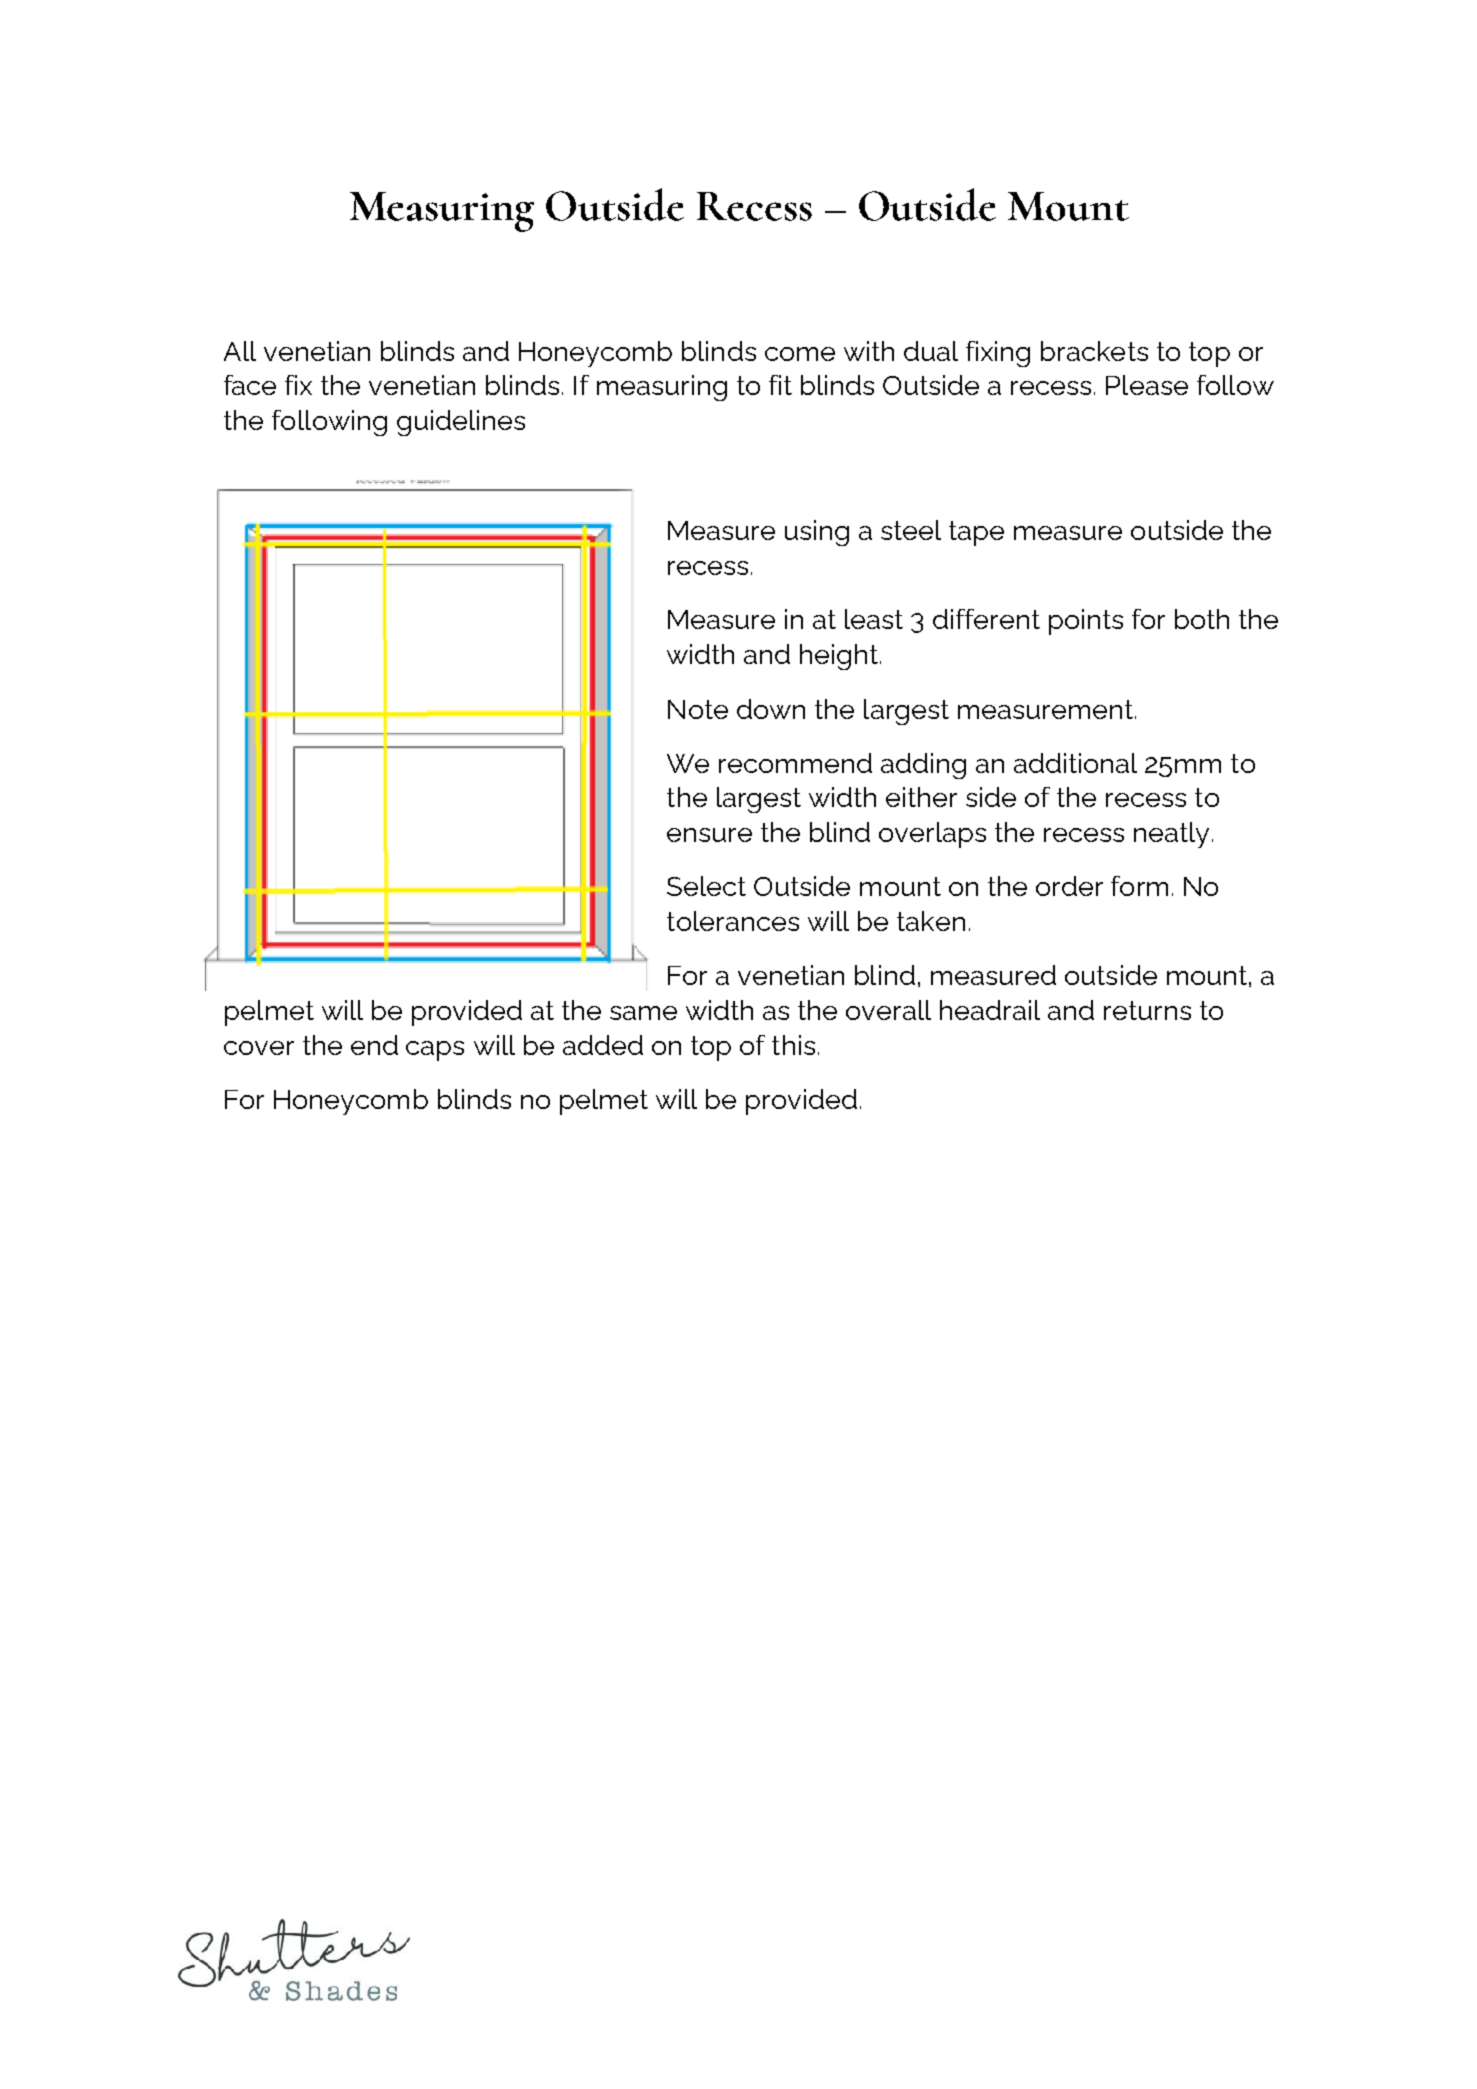 This image has width=1477, height=2089. I want to click on additional, so click(1075, 763).
